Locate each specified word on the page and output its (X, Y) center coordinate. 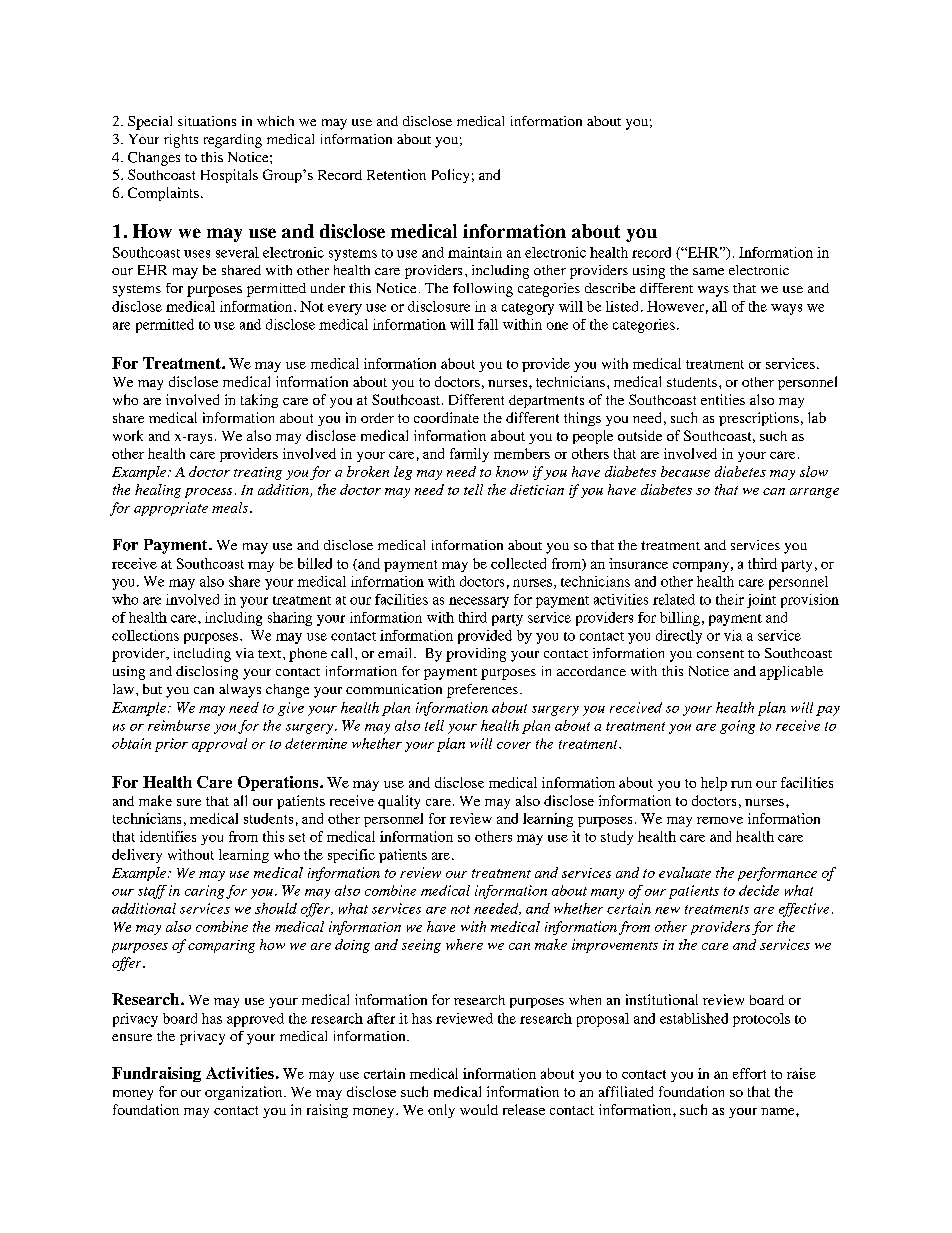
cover (514, 745)
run (741, 784)
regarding (233, 141)
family (469, 455)
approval (219, 745)
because (685, 471)
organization (245, 1093)
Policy (450, 176)
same (708, 271)
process (208, 493)
